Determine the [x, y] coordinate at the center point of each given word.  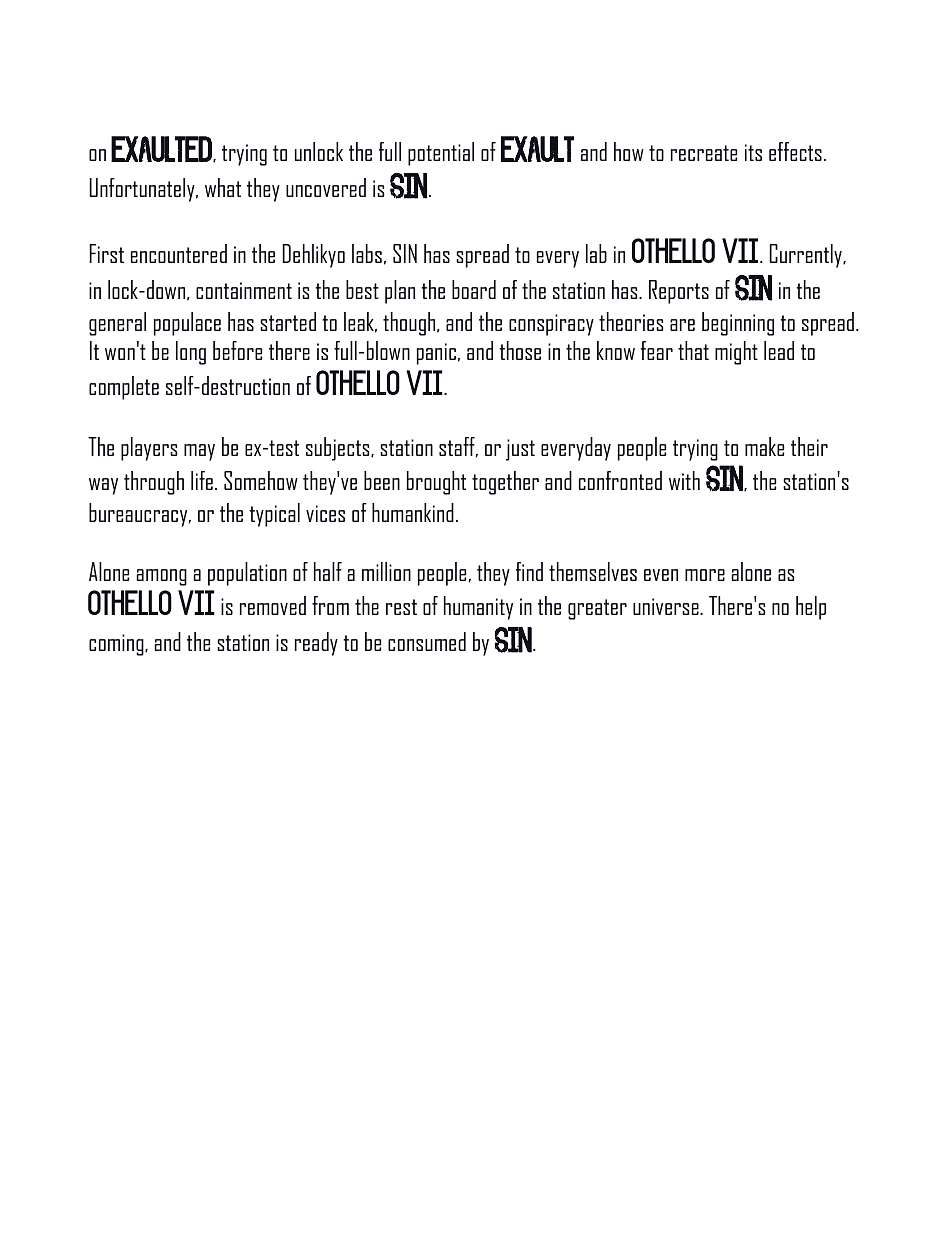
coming [117, 645]
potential [441, 154]
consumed [427, 641]
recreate [704, 153]
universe [667, 606]
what [223, 187]
